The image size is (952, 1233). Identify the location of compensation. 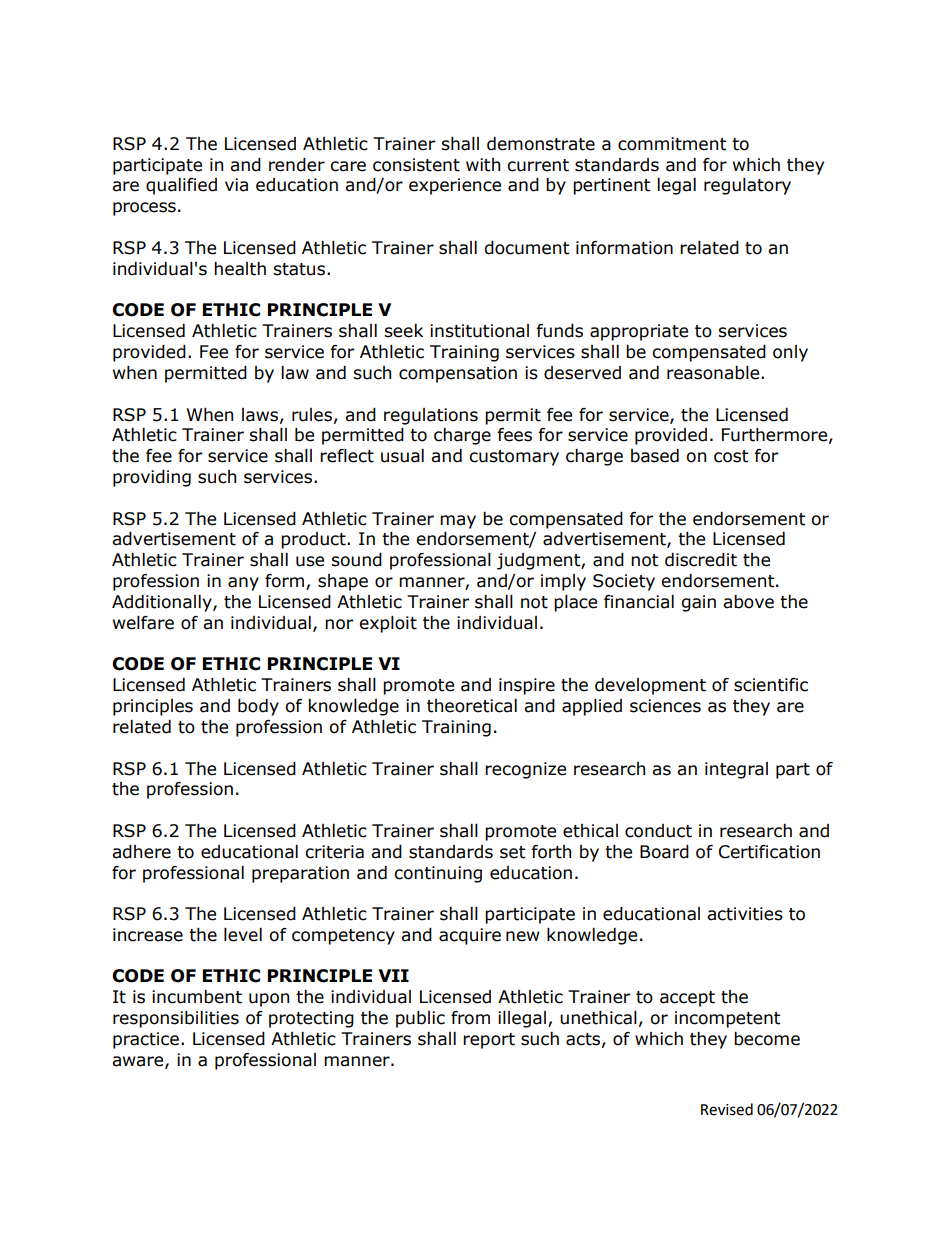
(458, 374).
